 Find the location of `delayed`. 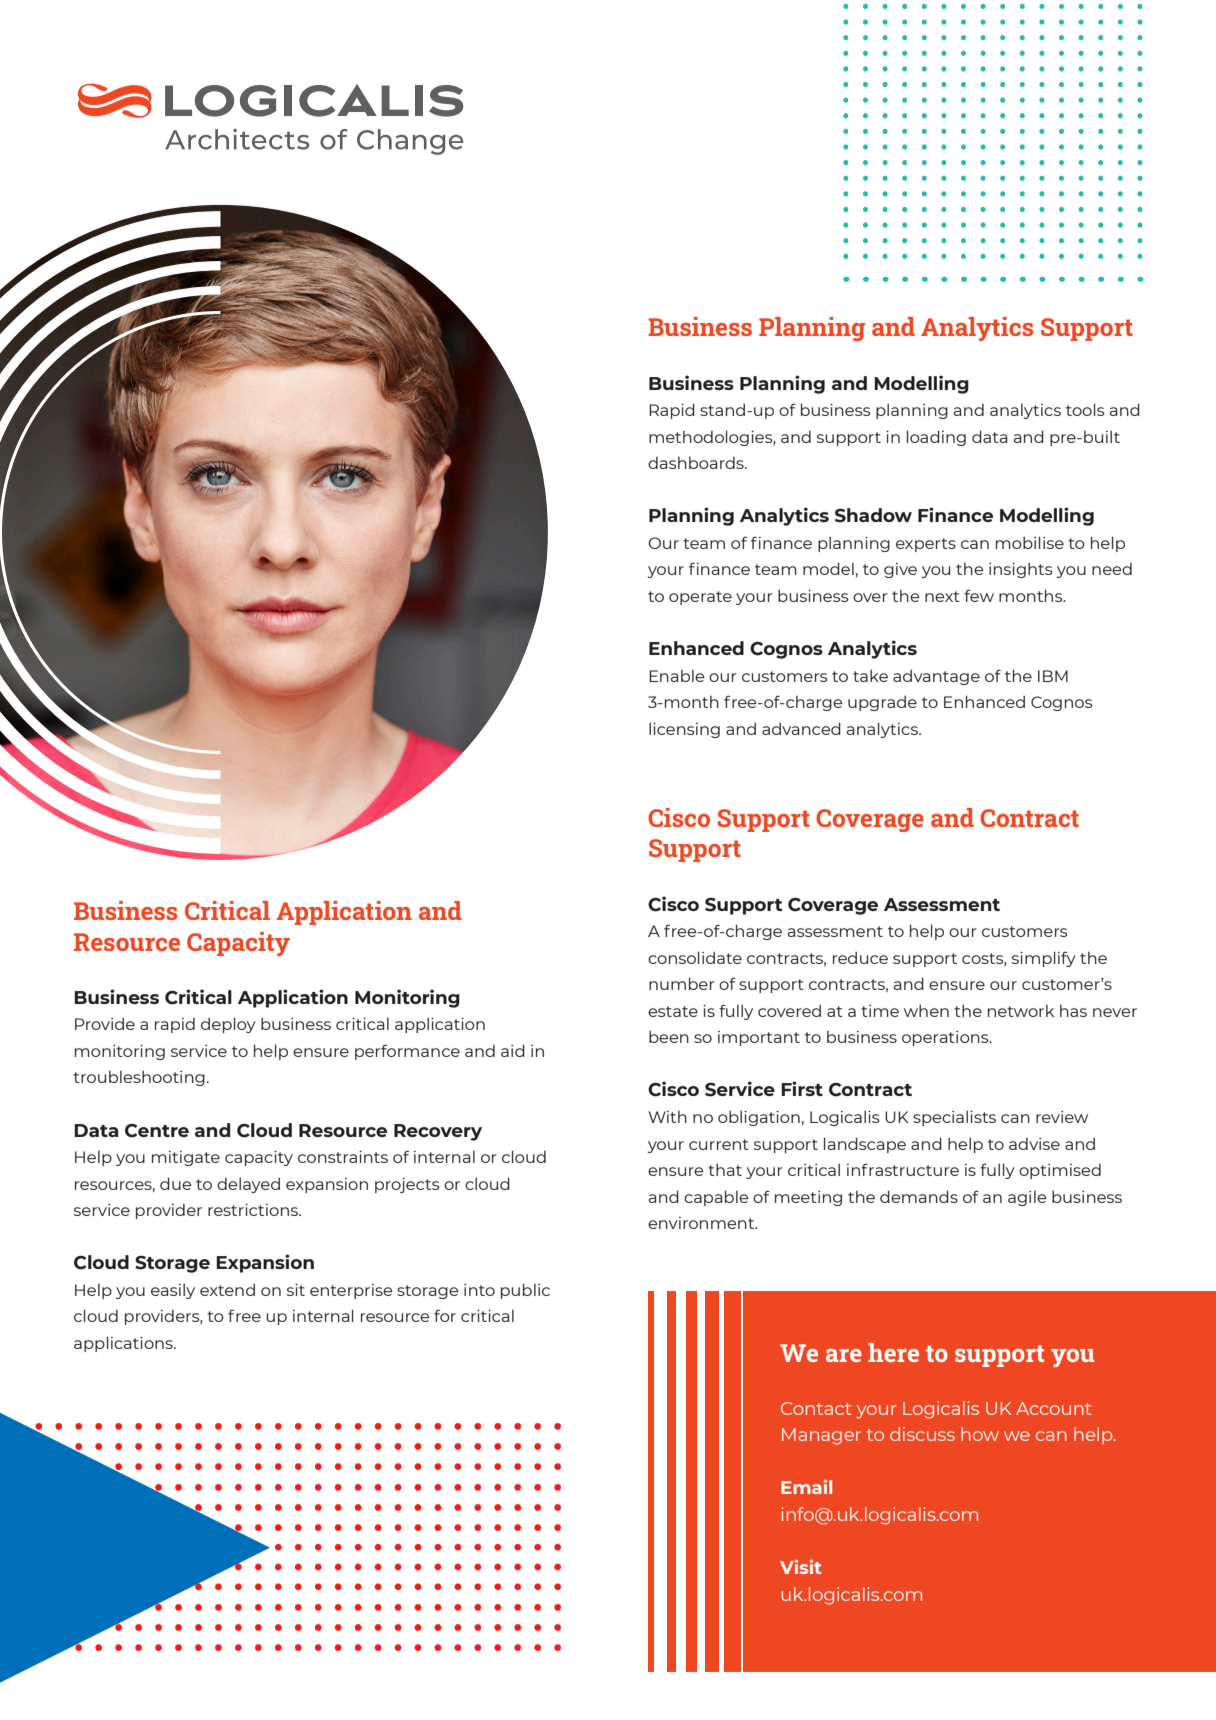

delayed is located at coordinates (248, 1185).
